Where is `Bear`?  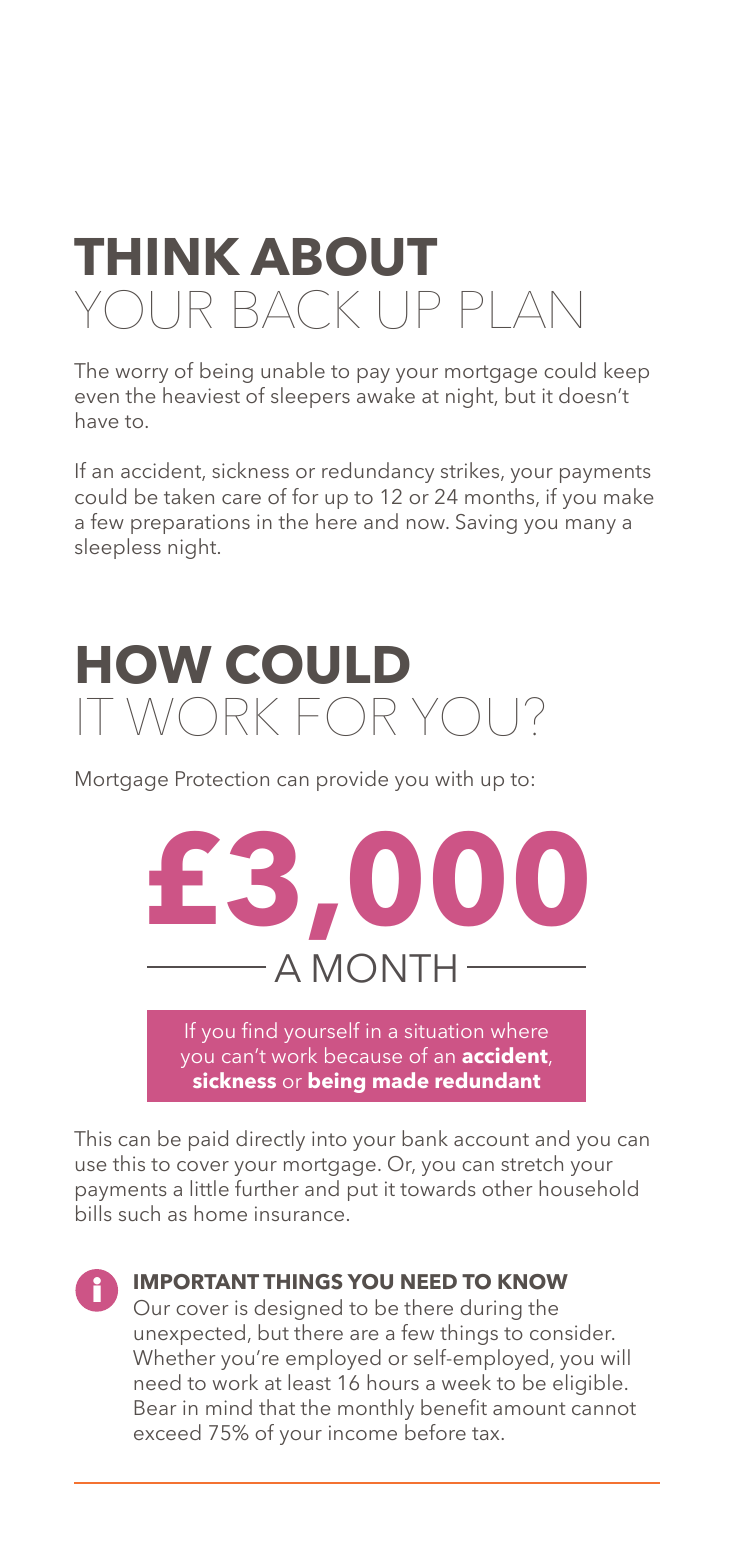
Bear is located at coordinates (155, 1407).
